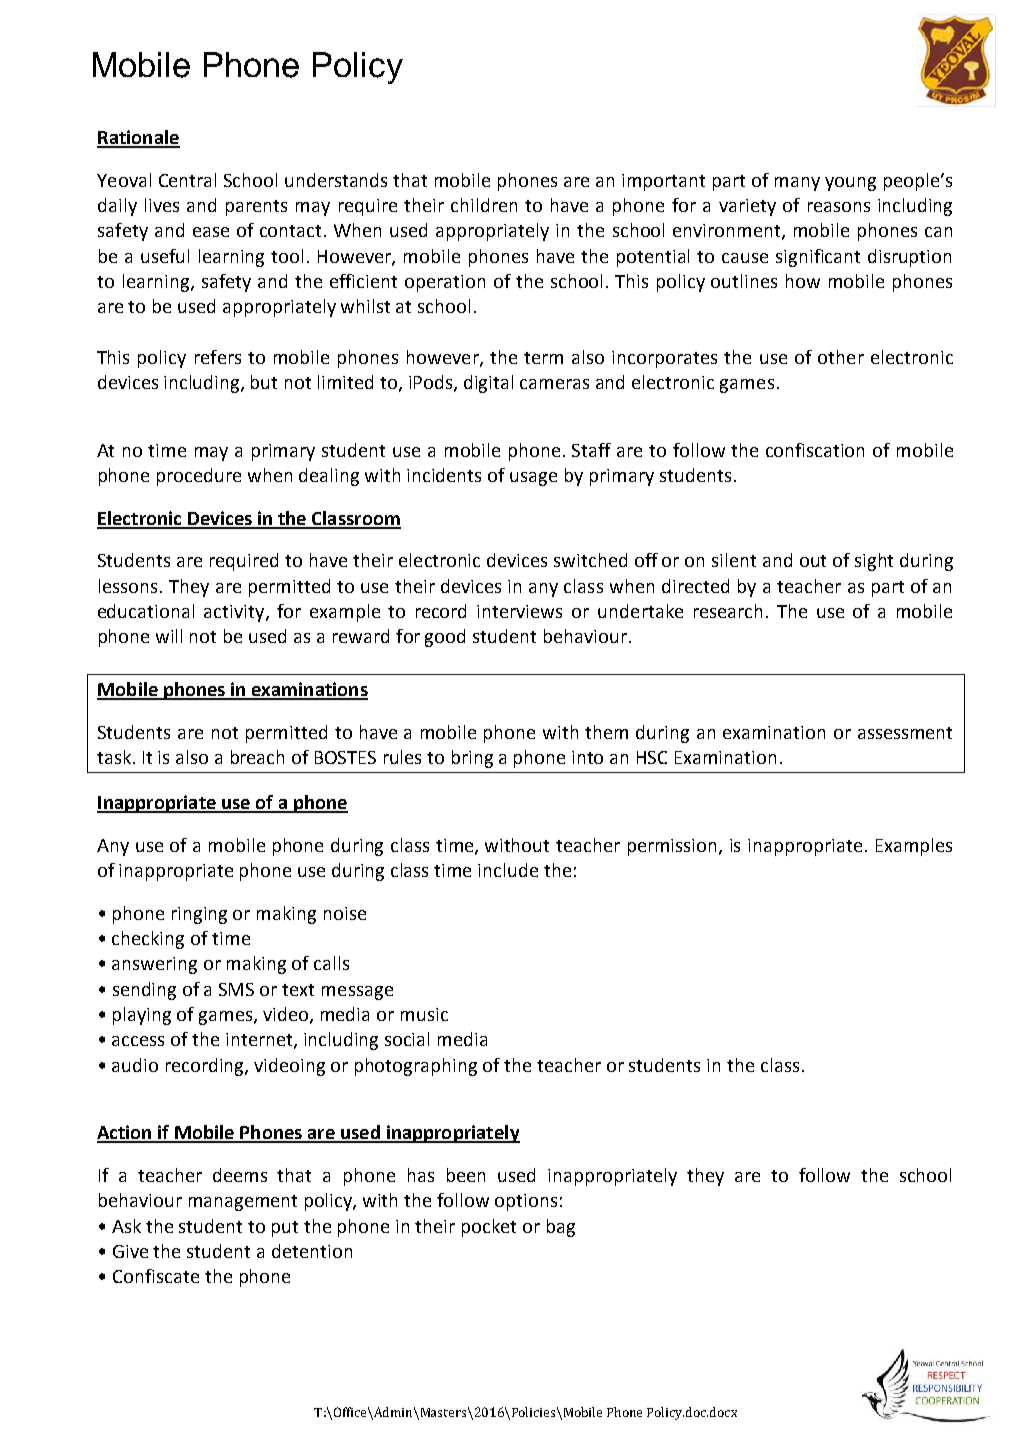  Describe the element at coordinates (526, 1202) in the page. I see `options` at that location.
